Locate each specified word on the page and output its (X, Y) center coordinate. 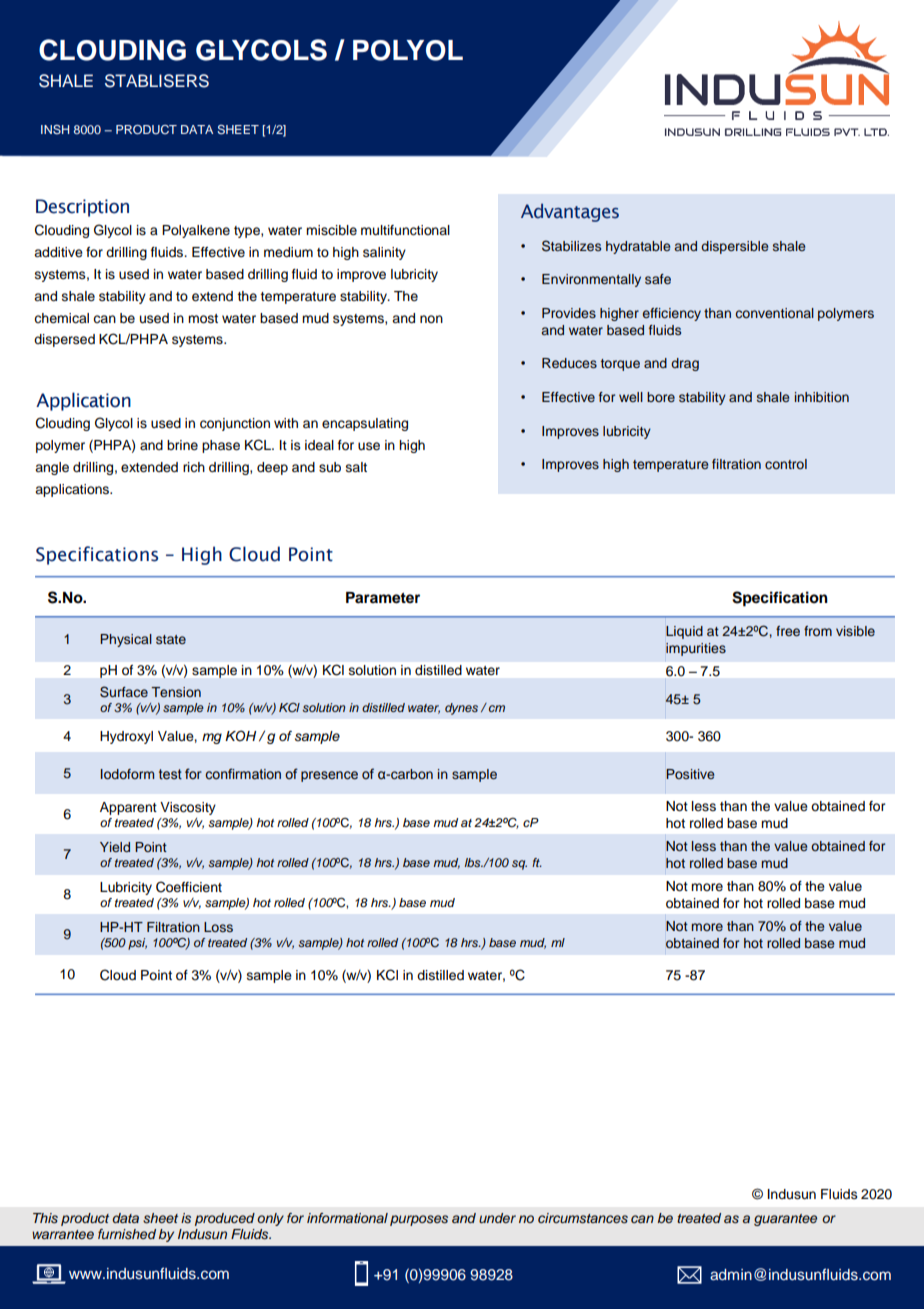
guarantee (785, 1220)
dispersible (734, 247)
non (431, 319)
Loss (218, 927)
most (203, 318)
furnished (127, 1234)
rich (194, 467)
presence (329, 776)
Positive (690, 774)
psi (137, 944)
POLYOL (408, 50)
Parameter (383, 598)
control (786, 464)
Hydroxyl (126, 737)
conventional (775, 313)
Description (82, 208)
